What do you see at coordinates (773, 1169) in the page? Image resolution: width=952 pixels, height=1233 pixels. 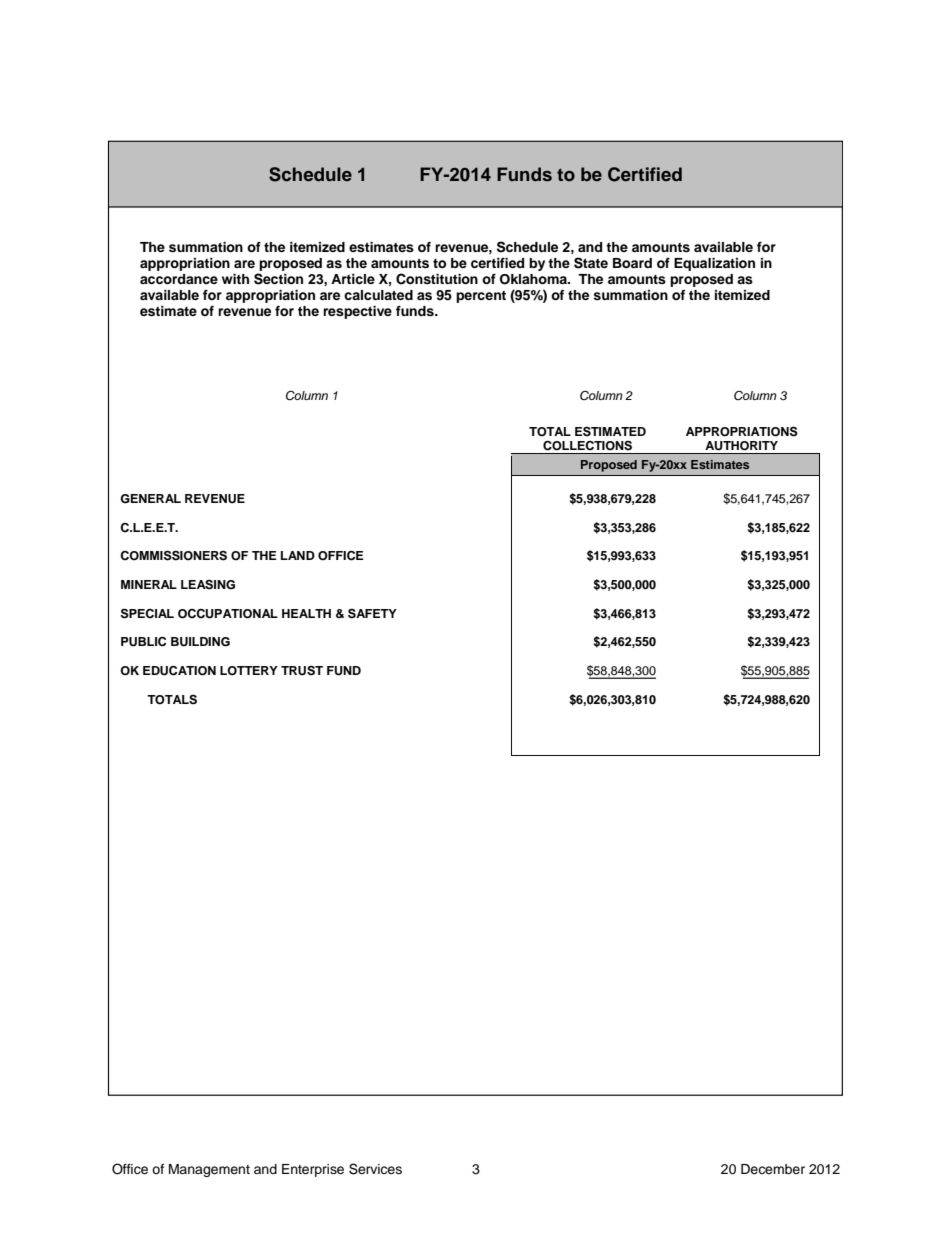 I see `December` at bounding box center [773, 1169].
